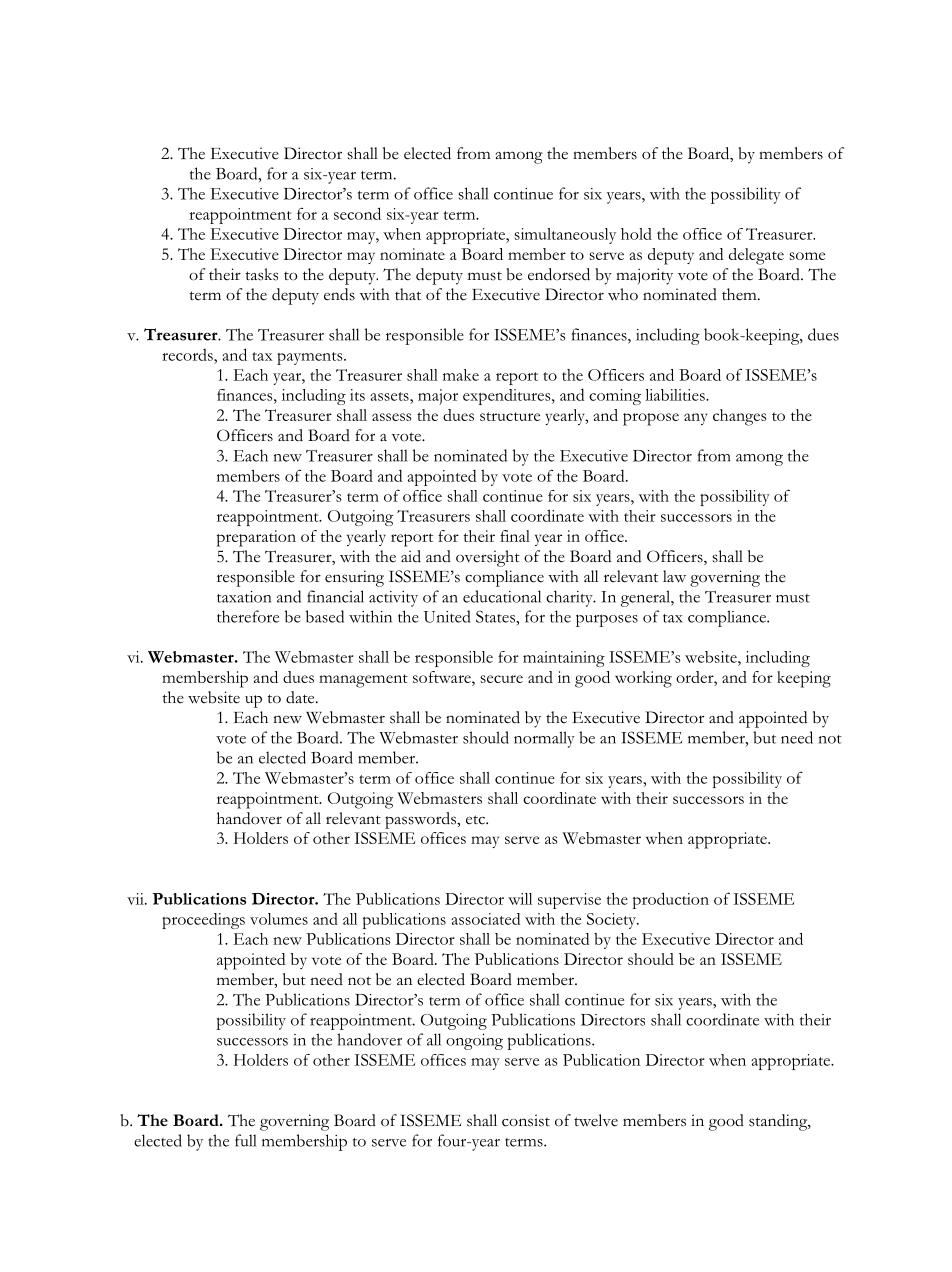  Describe the element at coordinates (596, 1120) in the image. I see `twelve` at that location.
